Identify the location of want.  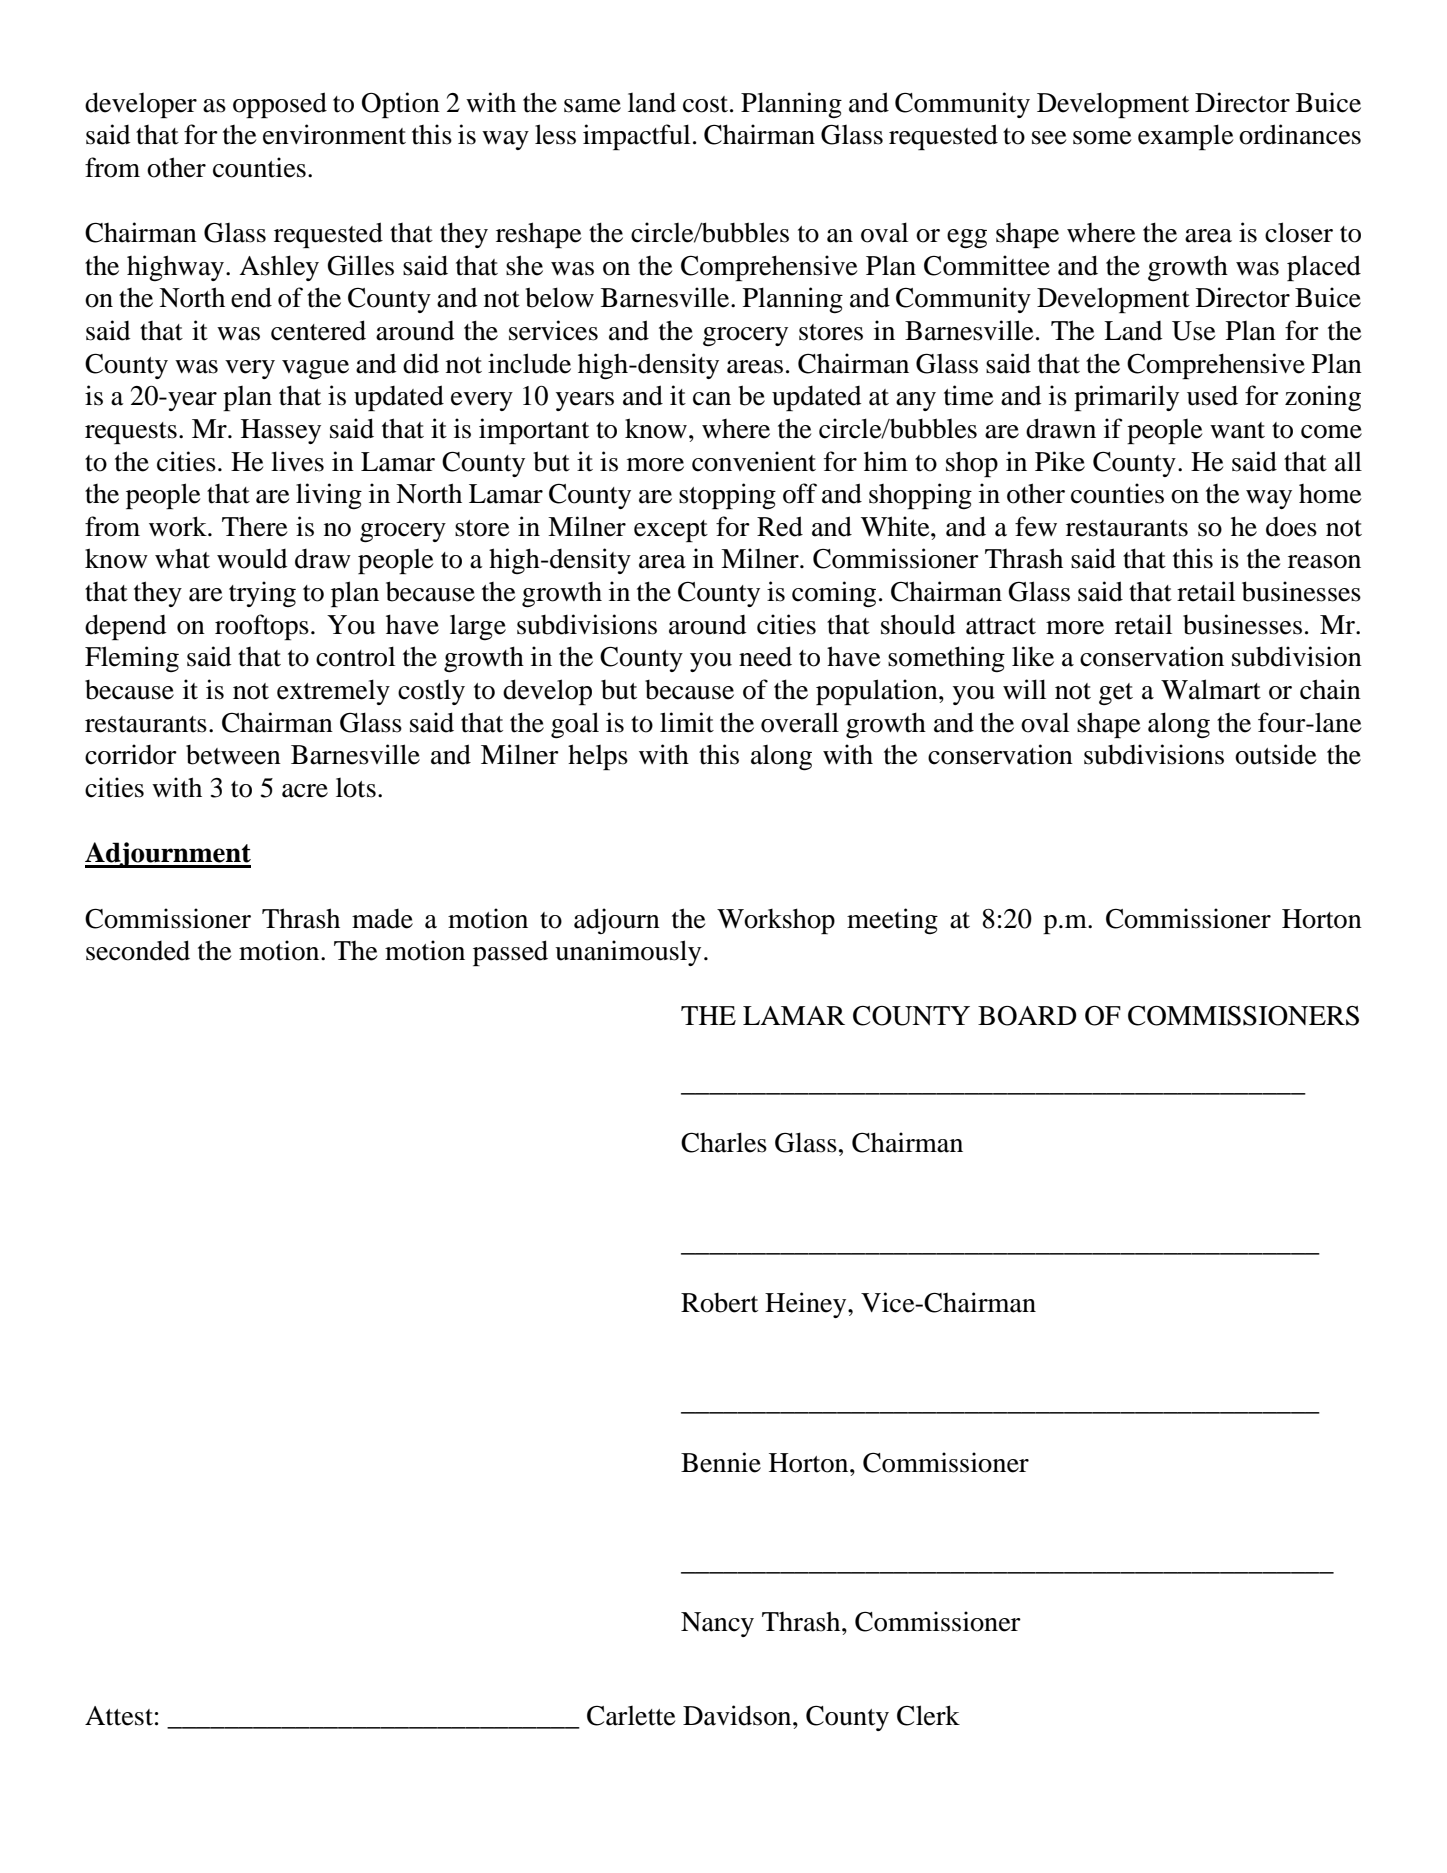
(1237, 430).
